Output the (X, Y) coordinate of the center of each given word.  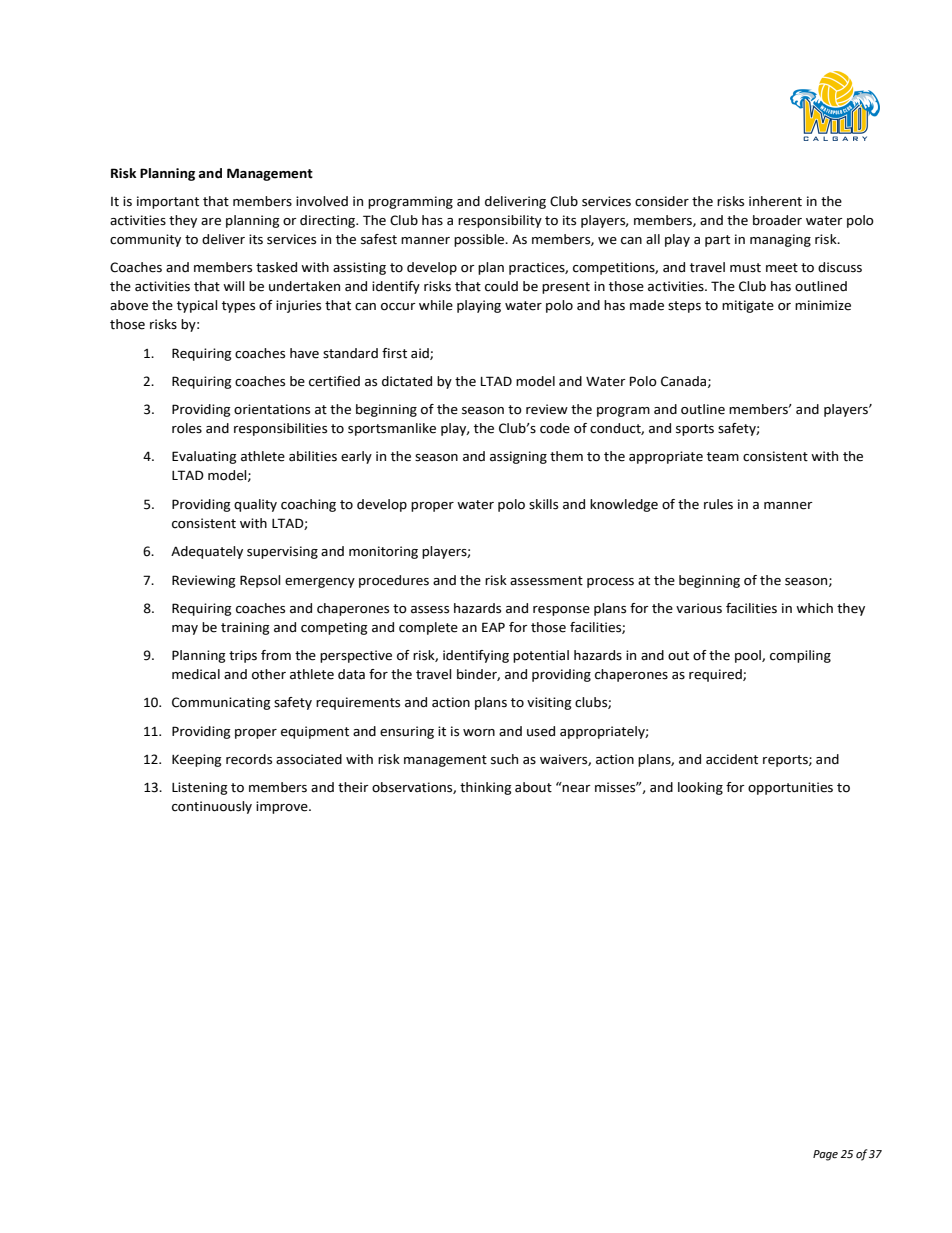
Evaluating (204, 457)
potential (541, 656)
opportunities (790, 788)
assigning (518, 457)
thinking (486, 788)
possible (480, 240)
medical (196, 674)
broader (777, 220)
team (723, 457)
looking (700, 788)
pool (749, 656)
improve (283, 807)
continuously (212, 807)
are (211, 222)
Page (825, 1155)
